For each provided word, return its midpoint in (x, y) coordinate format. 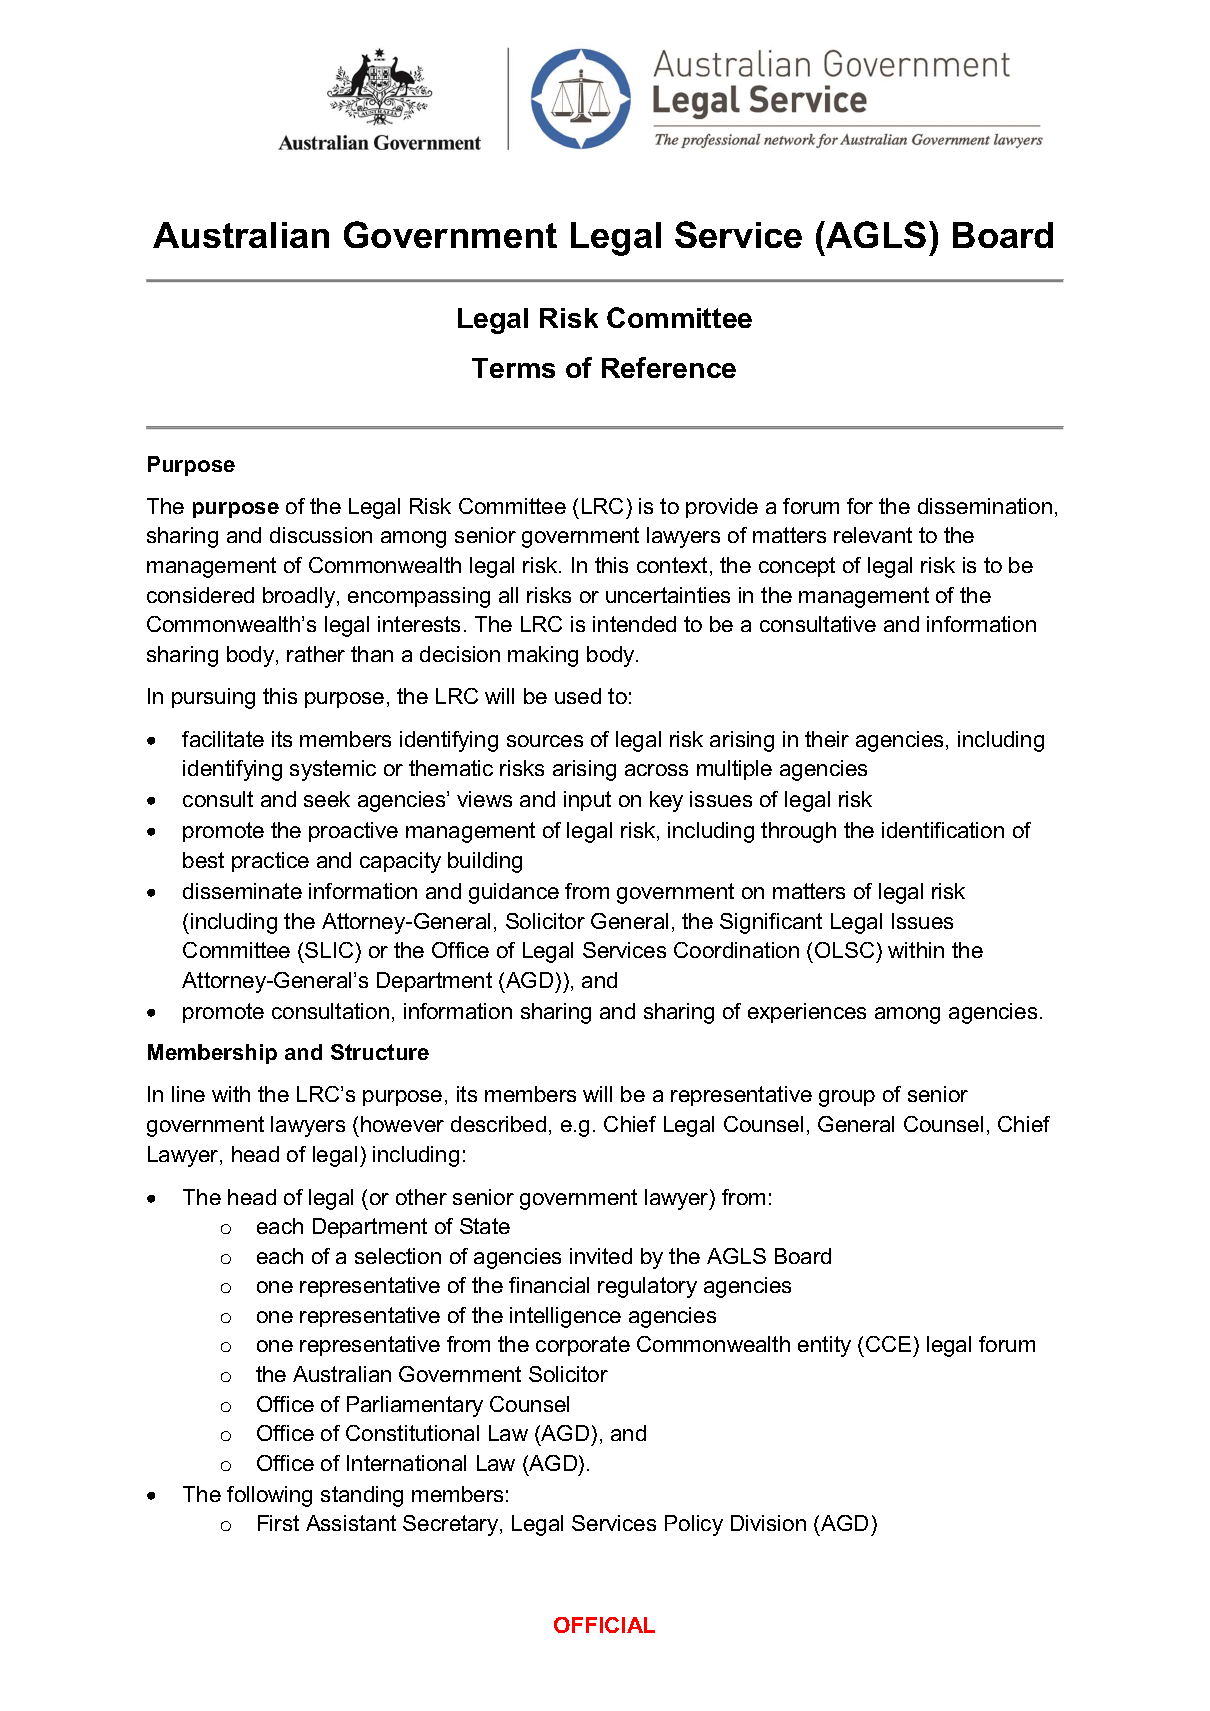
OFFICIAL (604, 1625)
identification (943, 830)
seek (327, 799)
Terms (513, 368)
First (278, 1523)
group (847, 1098)
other (421, 1197)
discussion (321, 535)
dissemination (985, 506)
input (587, 801)
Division (768, 1523)
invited (601, 1256)
